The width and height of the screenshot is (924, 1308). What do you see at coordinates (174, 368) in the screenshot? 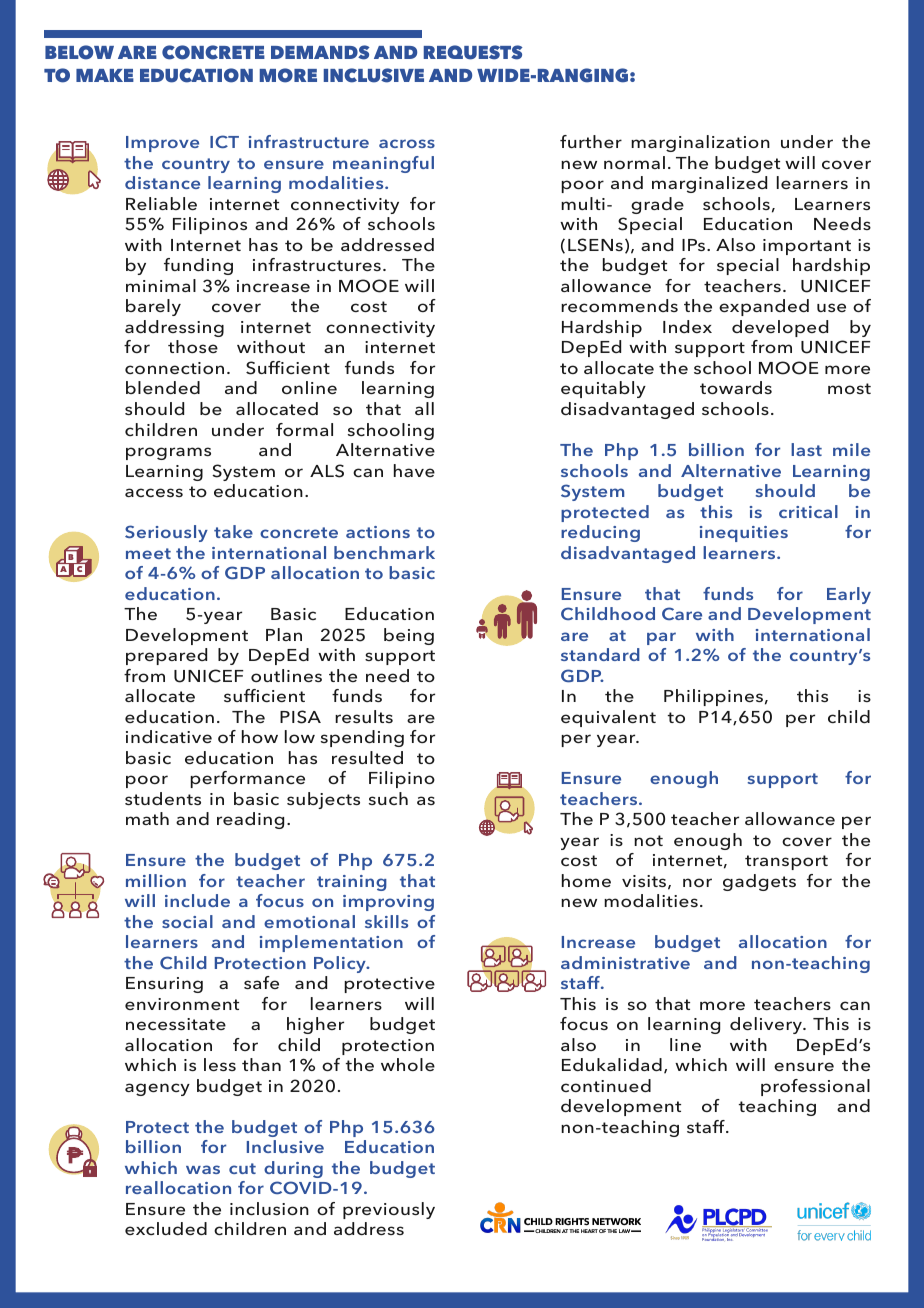
I see `connection` at bounding box center [174, 368].
